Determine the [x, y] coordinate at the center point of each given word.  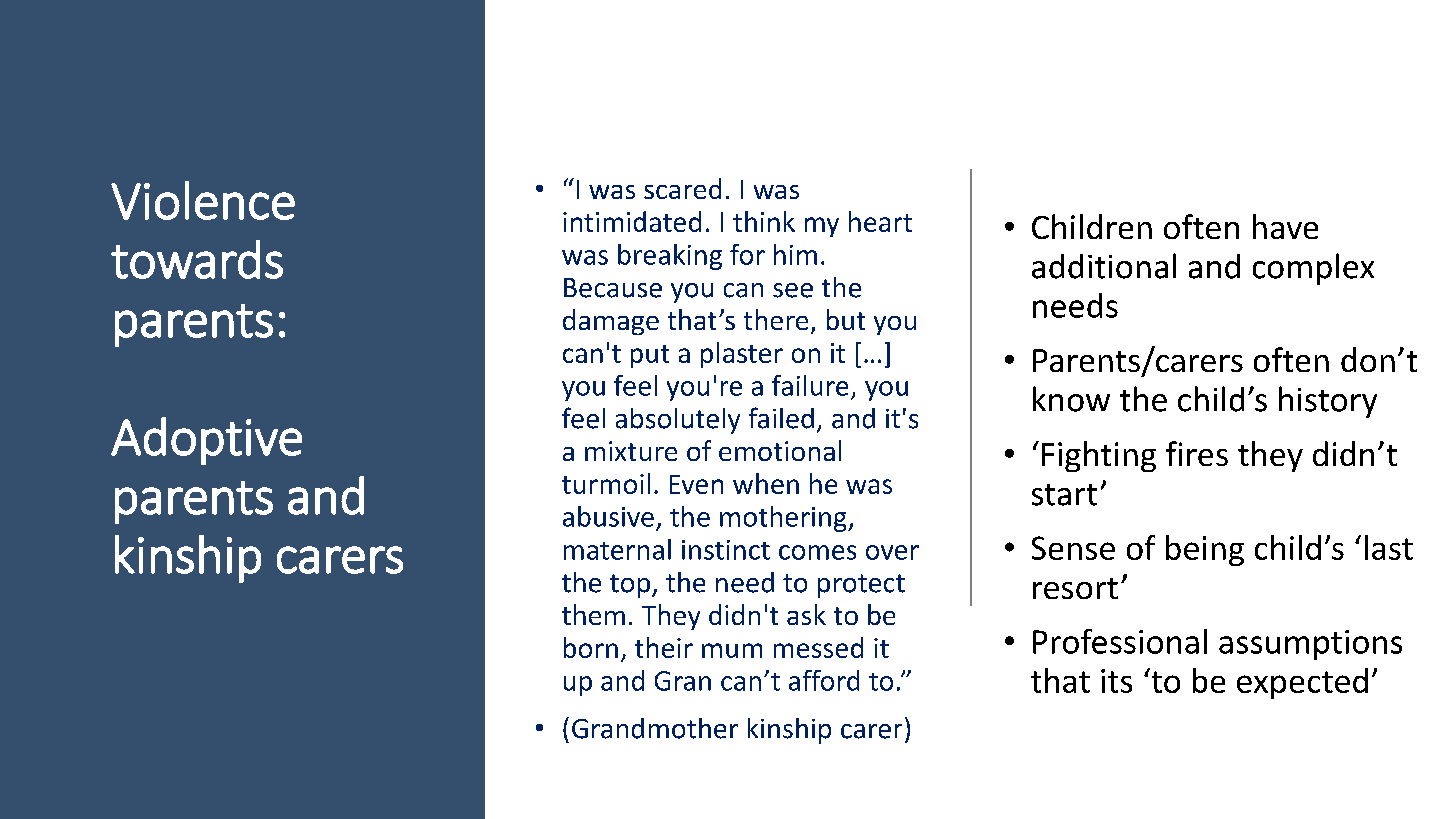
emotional [780, 450]
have [1285, 226]
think [764, 221]
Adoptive [206, 441]
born [591, 647]
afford [824, 680]
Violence [203, 200]
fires [1197, 453]
